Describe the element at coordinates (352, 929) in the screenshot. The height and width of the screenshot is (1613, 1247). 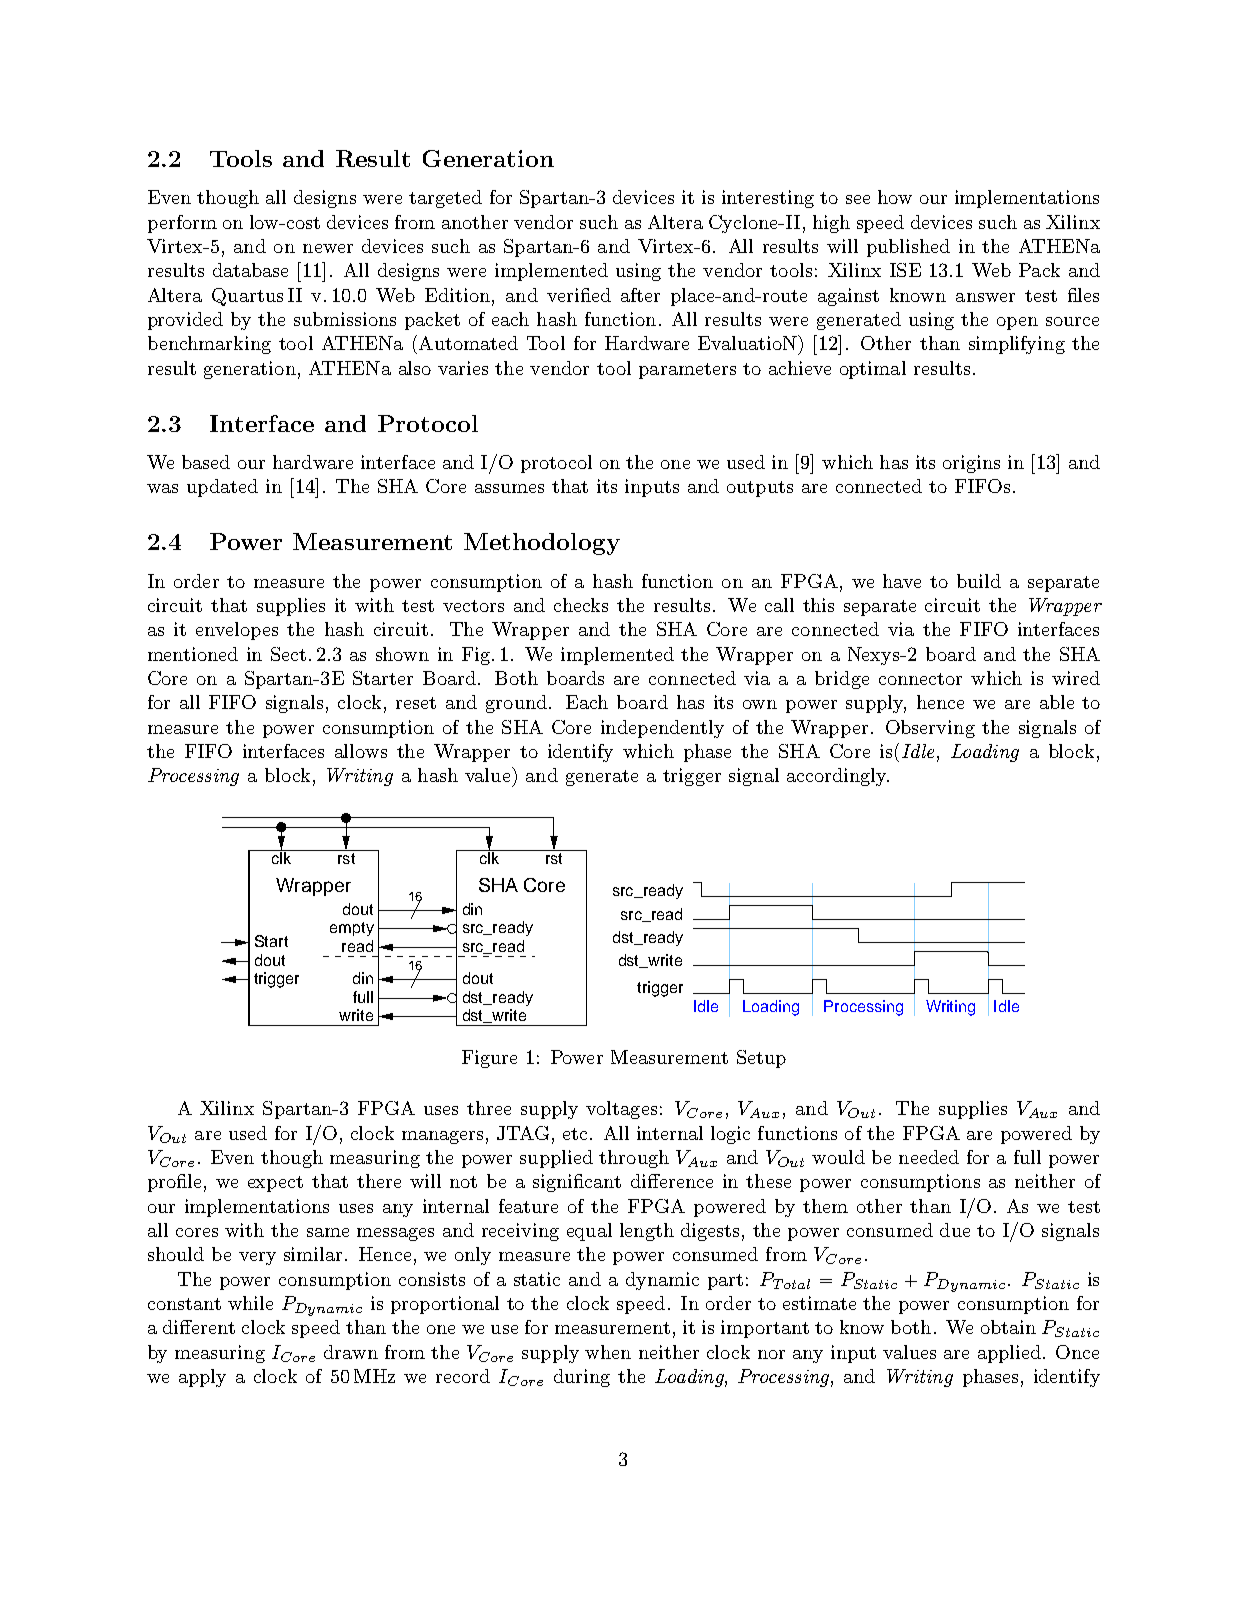
I see `empty` at that location.
